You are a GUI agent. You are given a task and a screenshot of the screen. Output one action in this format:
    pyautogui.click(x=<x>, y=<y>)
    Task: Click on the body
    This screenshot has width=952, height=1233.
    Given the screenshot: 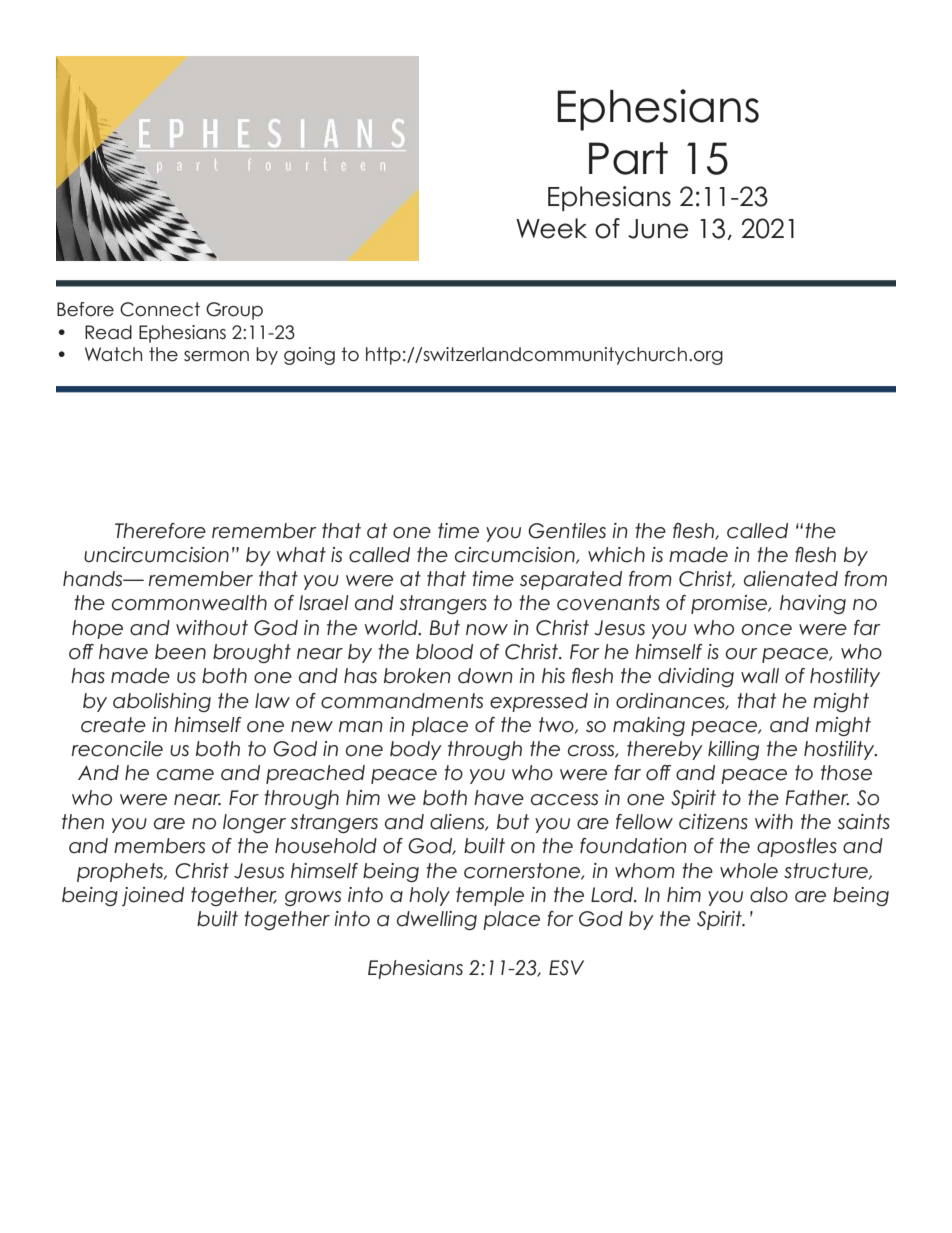 What is the action you would take?
    pyautogui.click(x=416, y=750)
